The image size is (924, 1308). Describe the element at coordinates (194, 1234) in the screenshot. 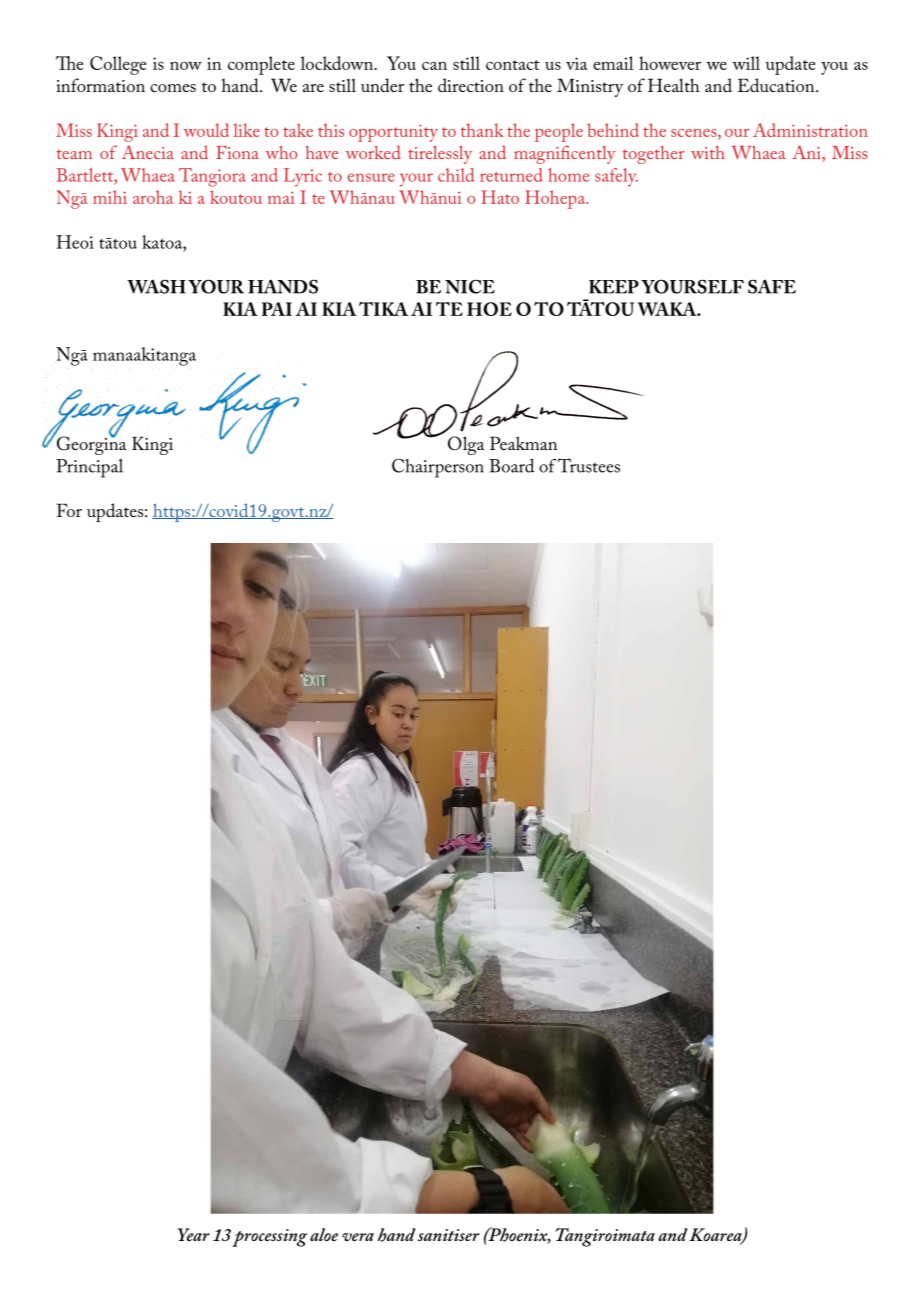

I see `Year` at that location.
